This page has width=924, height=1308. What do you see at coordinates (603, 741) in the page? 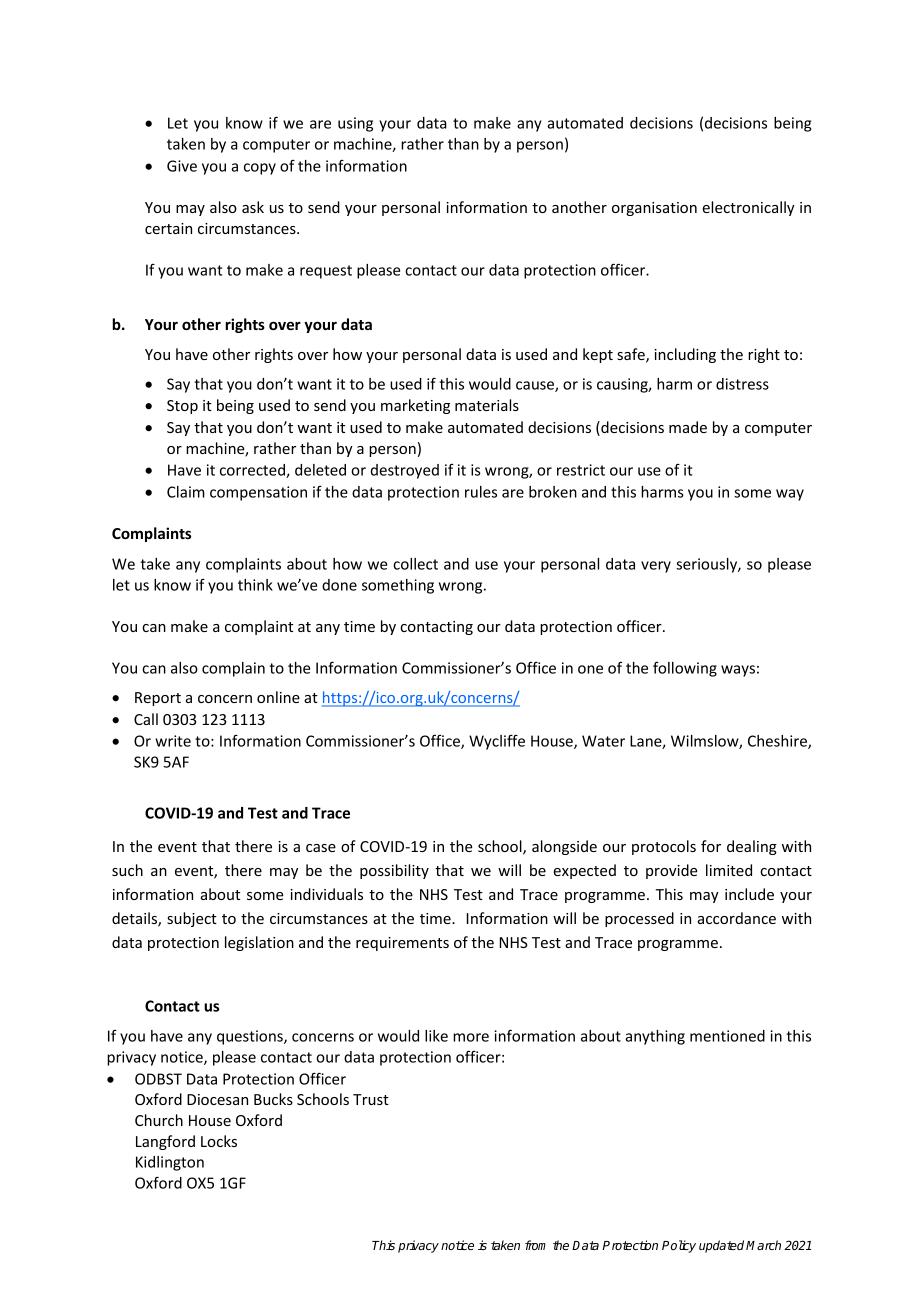
I see `Water` at bounding box center [603, 741].
